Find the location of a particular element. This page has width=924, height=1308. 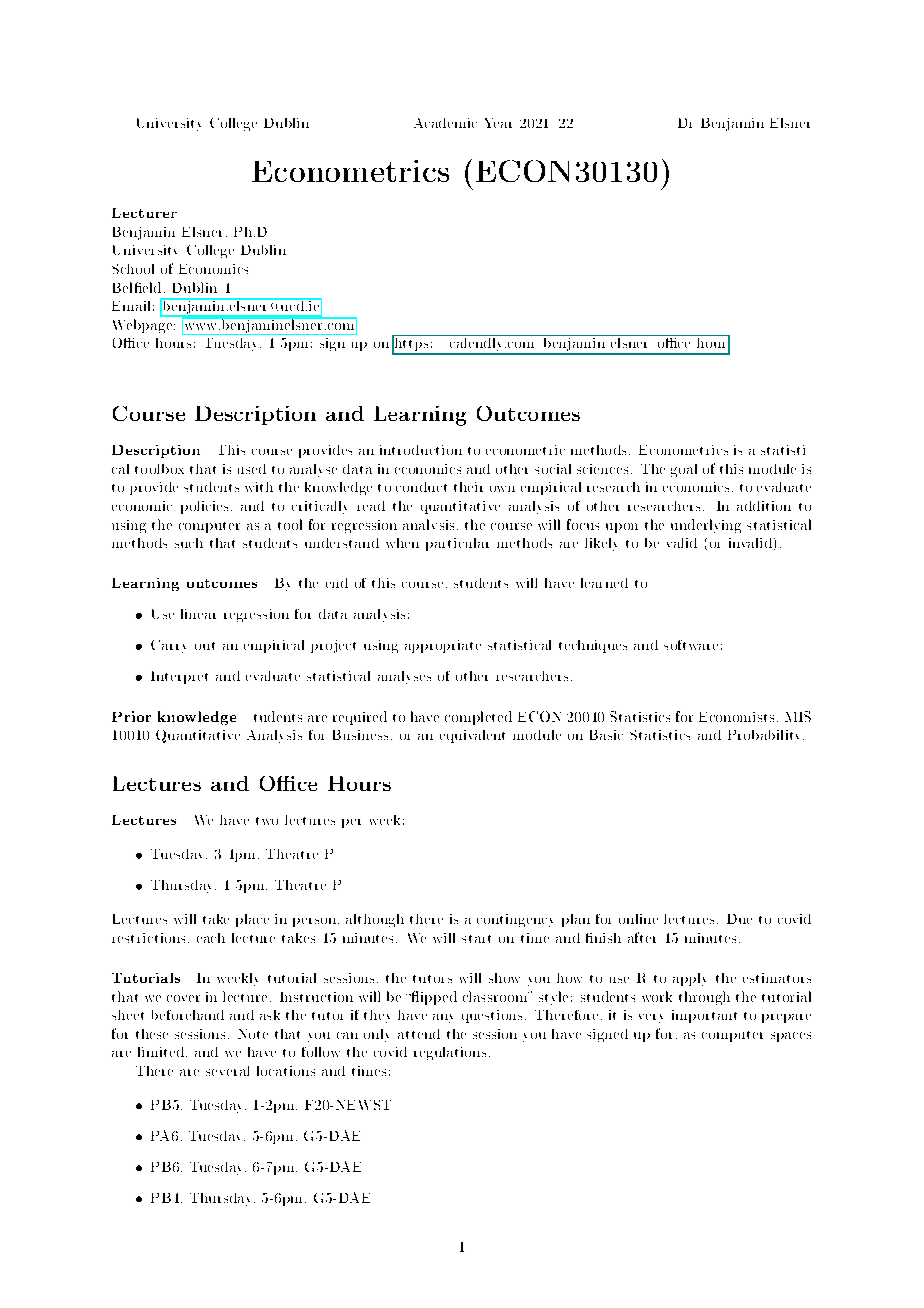

equivalent is located at coordinates (472, 736).
